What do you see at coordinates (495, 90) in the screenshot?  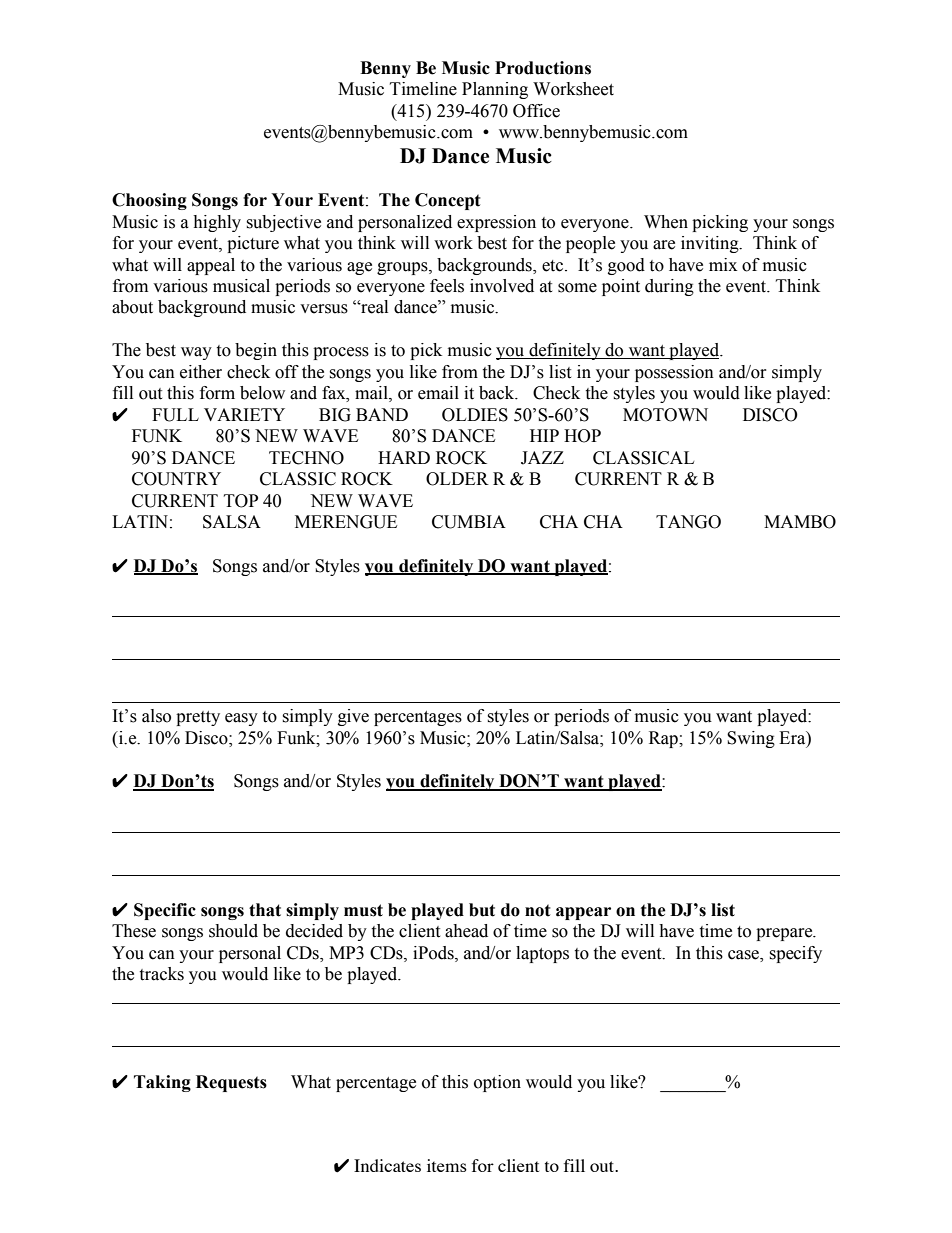 I see `Planning` at bounding box center [495, 90].
